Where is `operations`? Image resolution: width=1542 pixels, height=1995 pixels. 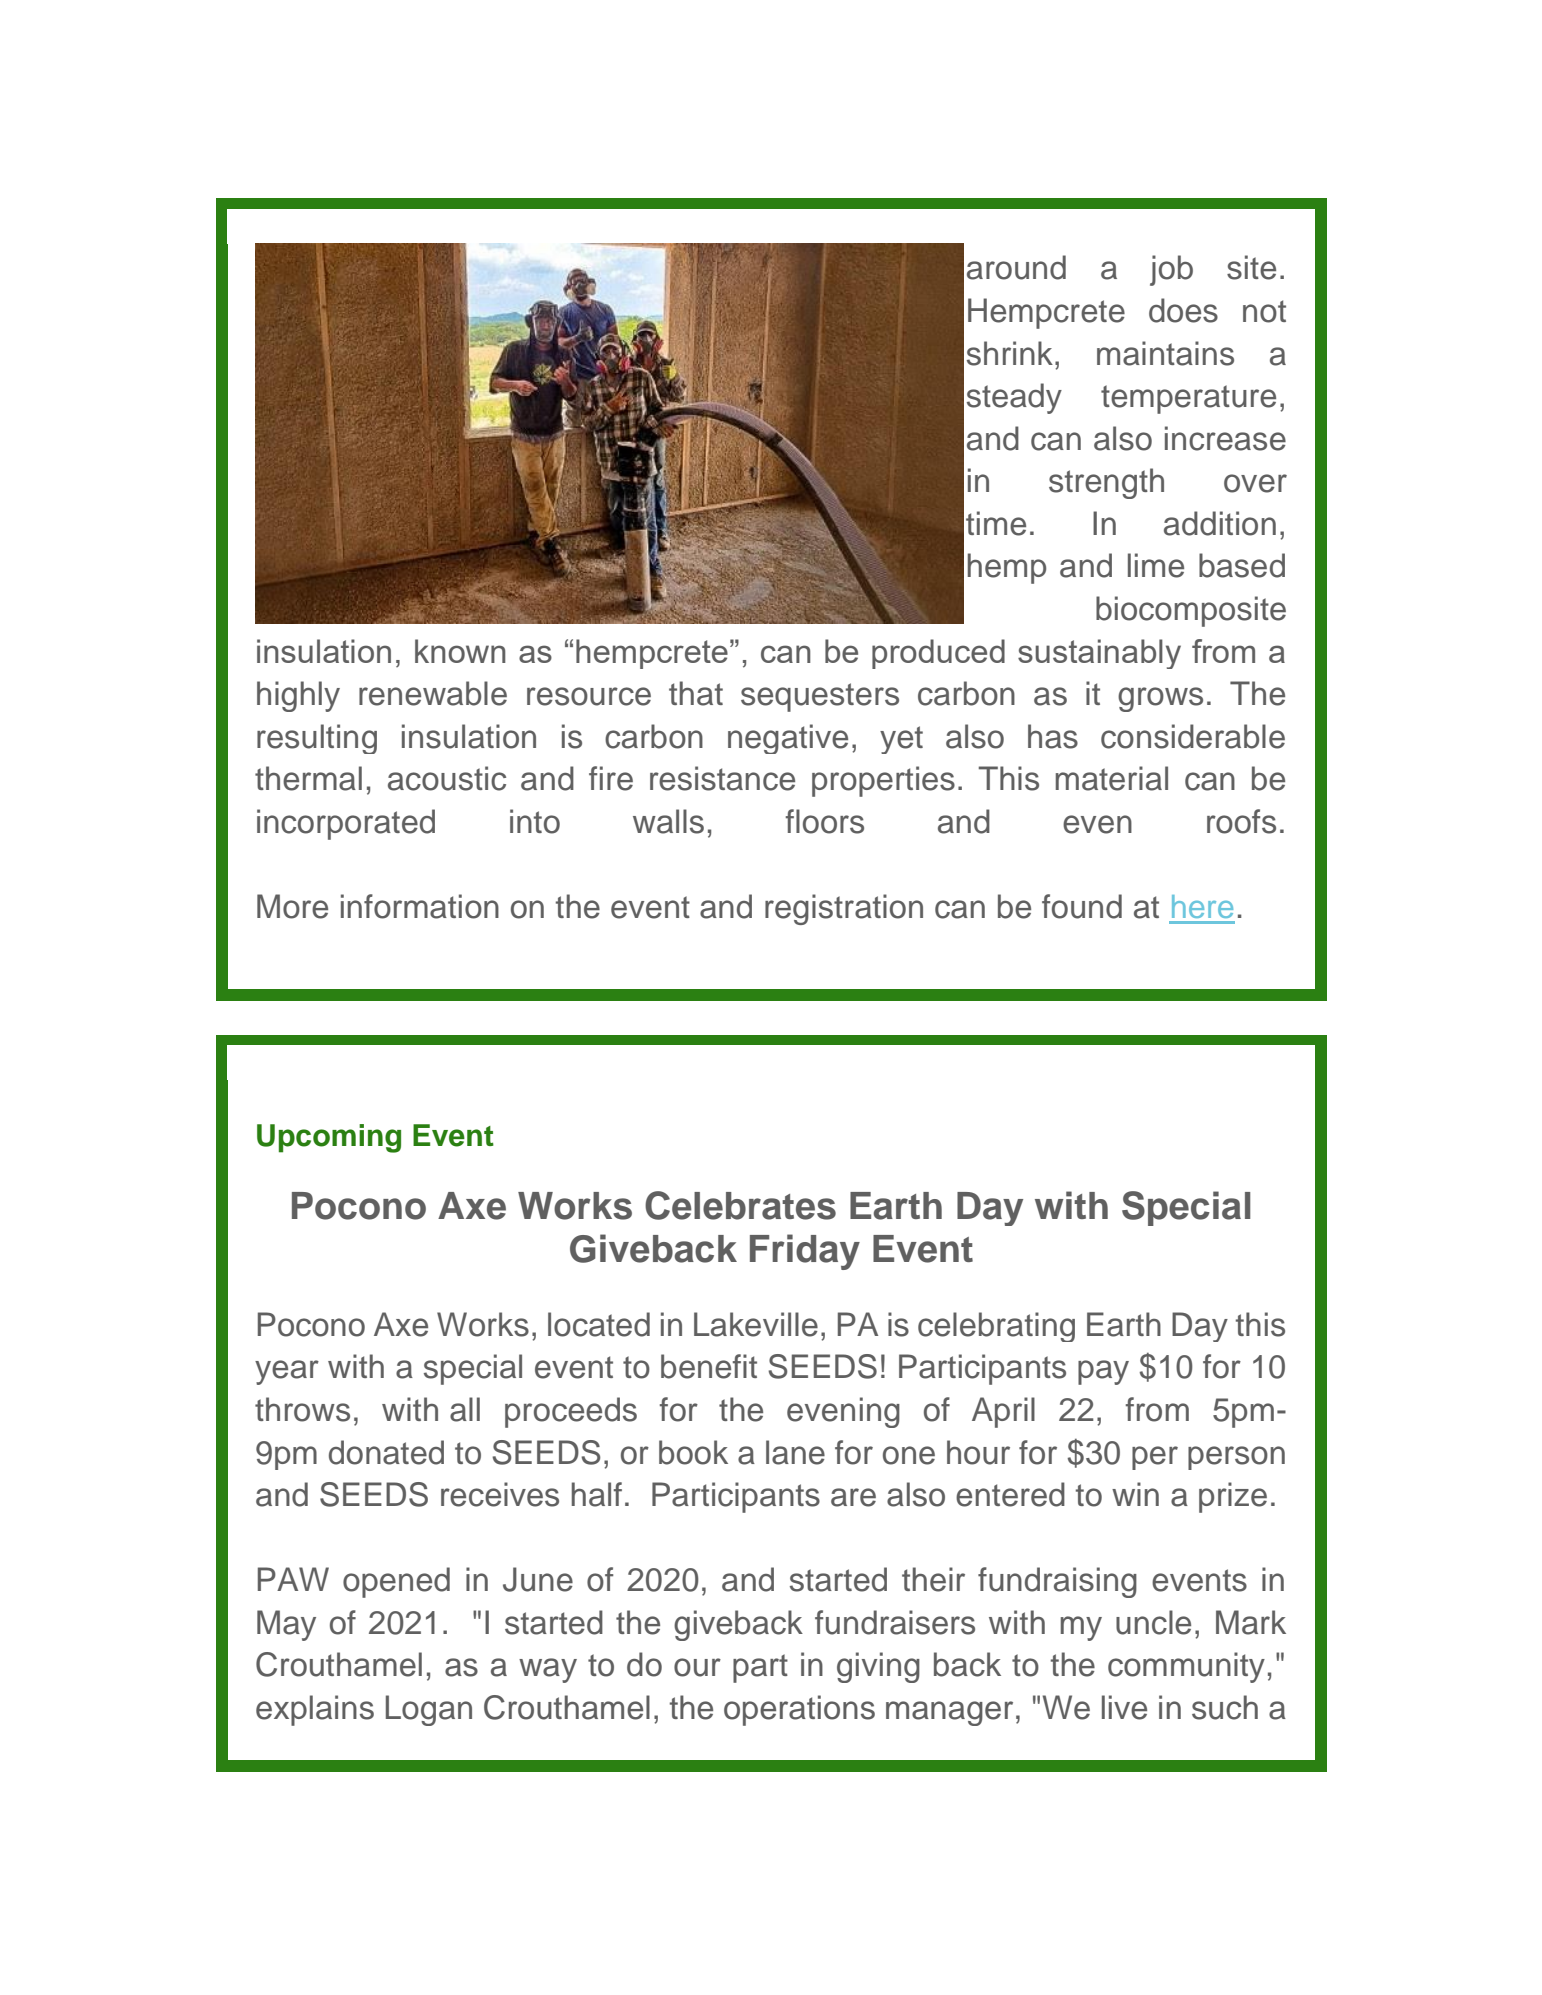 operations is located at coordinates (799, 1710).
